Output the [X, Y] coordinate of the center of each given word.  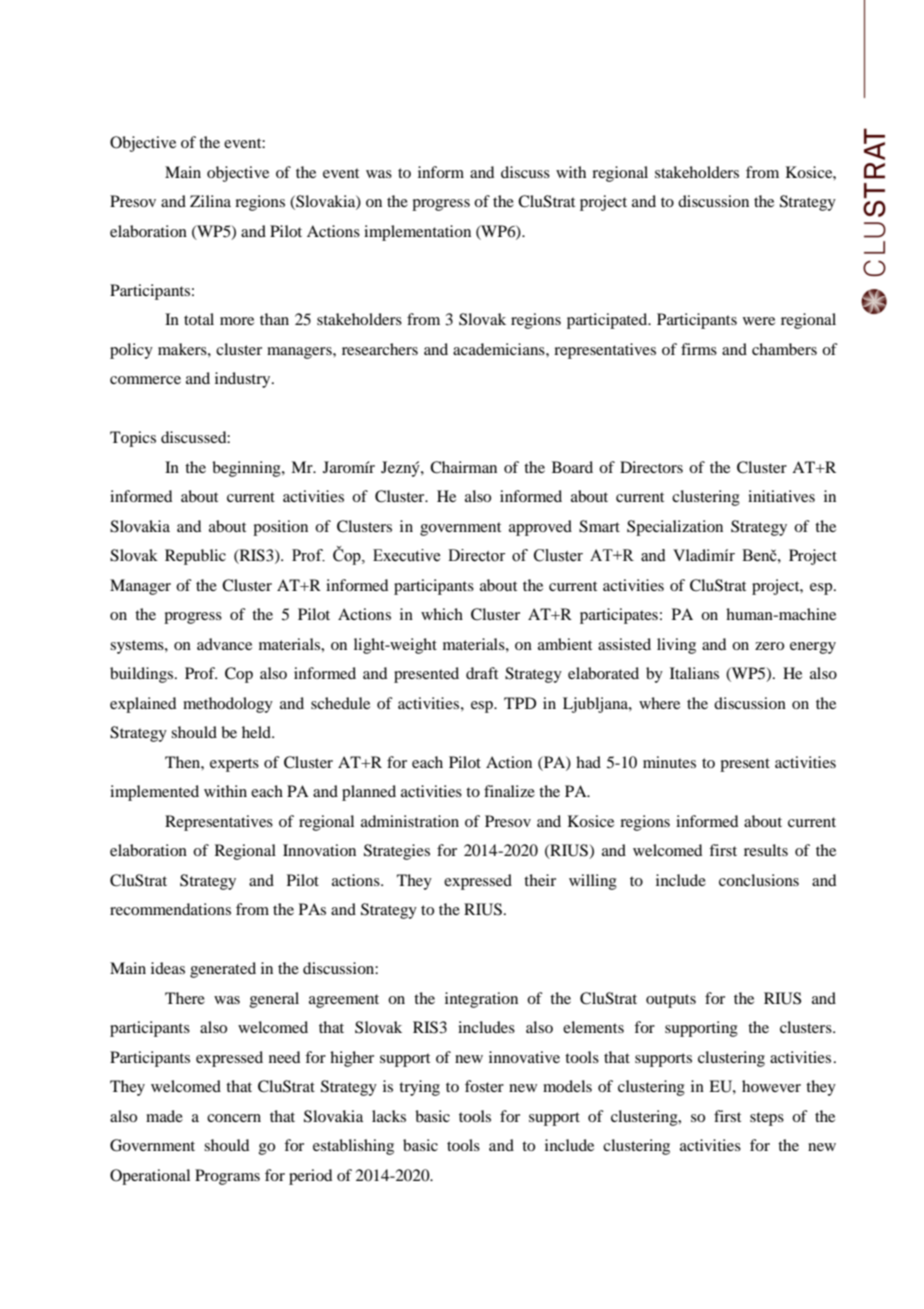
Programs [227, 1177]
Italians [694, 673]
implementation [417, 233]
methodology [228, 705]
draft [482, 673]
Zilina [210, 201]
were [759, 321]
